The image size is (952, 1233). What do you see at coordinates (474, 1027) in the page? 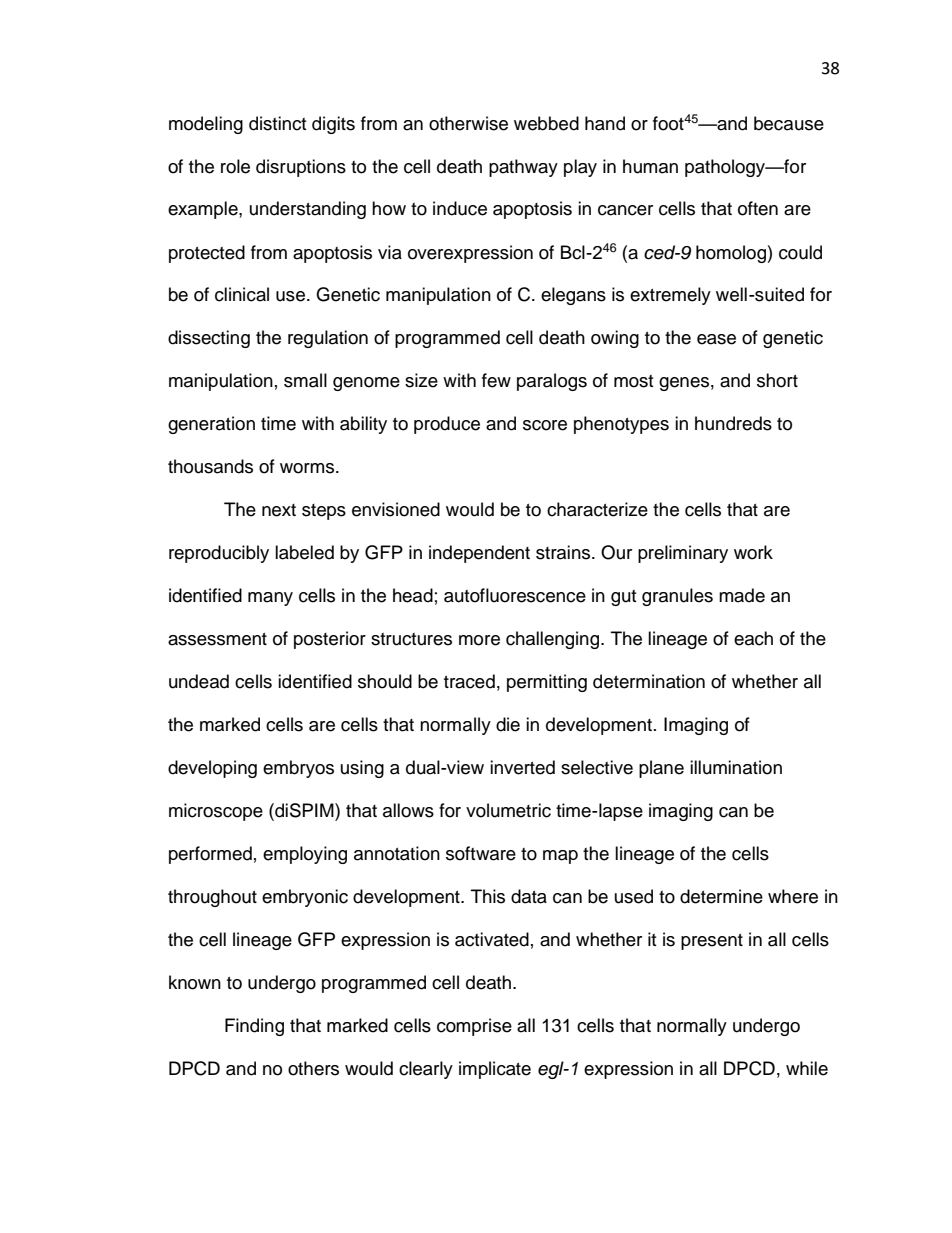
I see `comprise` at bounding box center [474, 1027].
